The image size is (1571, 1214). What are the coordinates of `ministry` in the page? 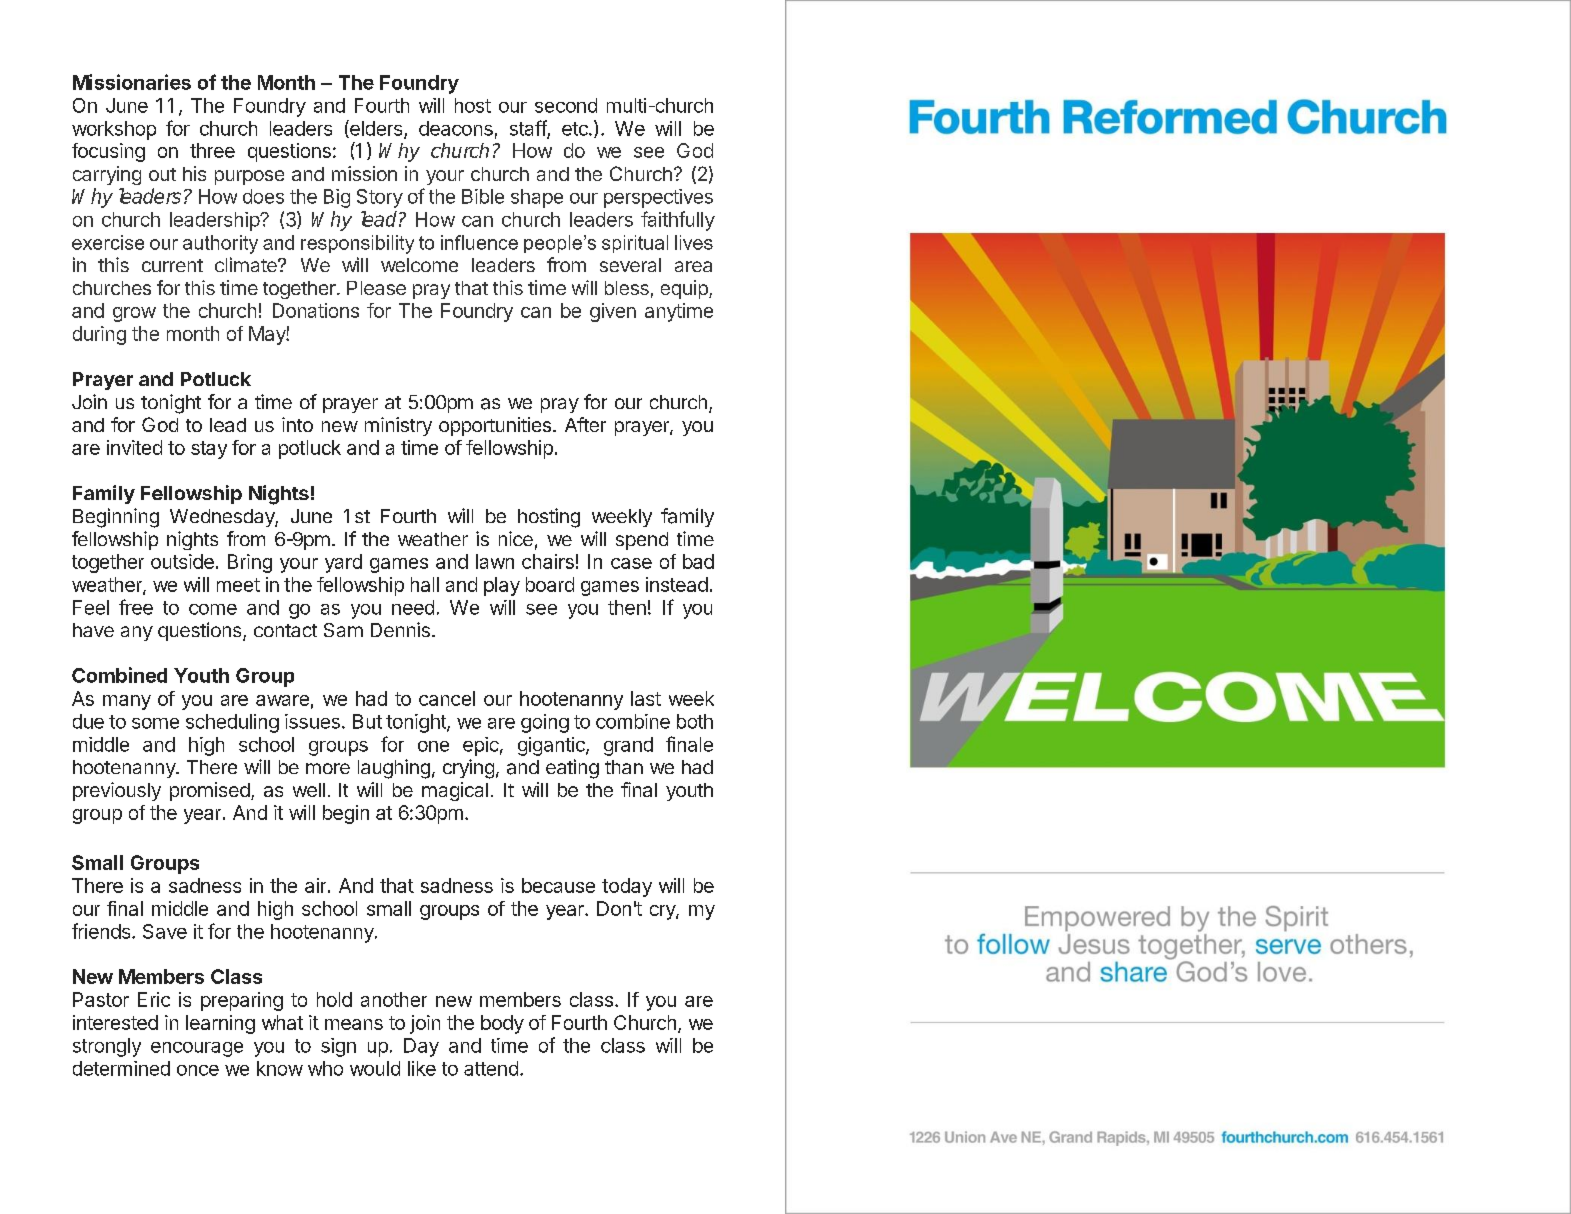 It's located at (398, 426).
